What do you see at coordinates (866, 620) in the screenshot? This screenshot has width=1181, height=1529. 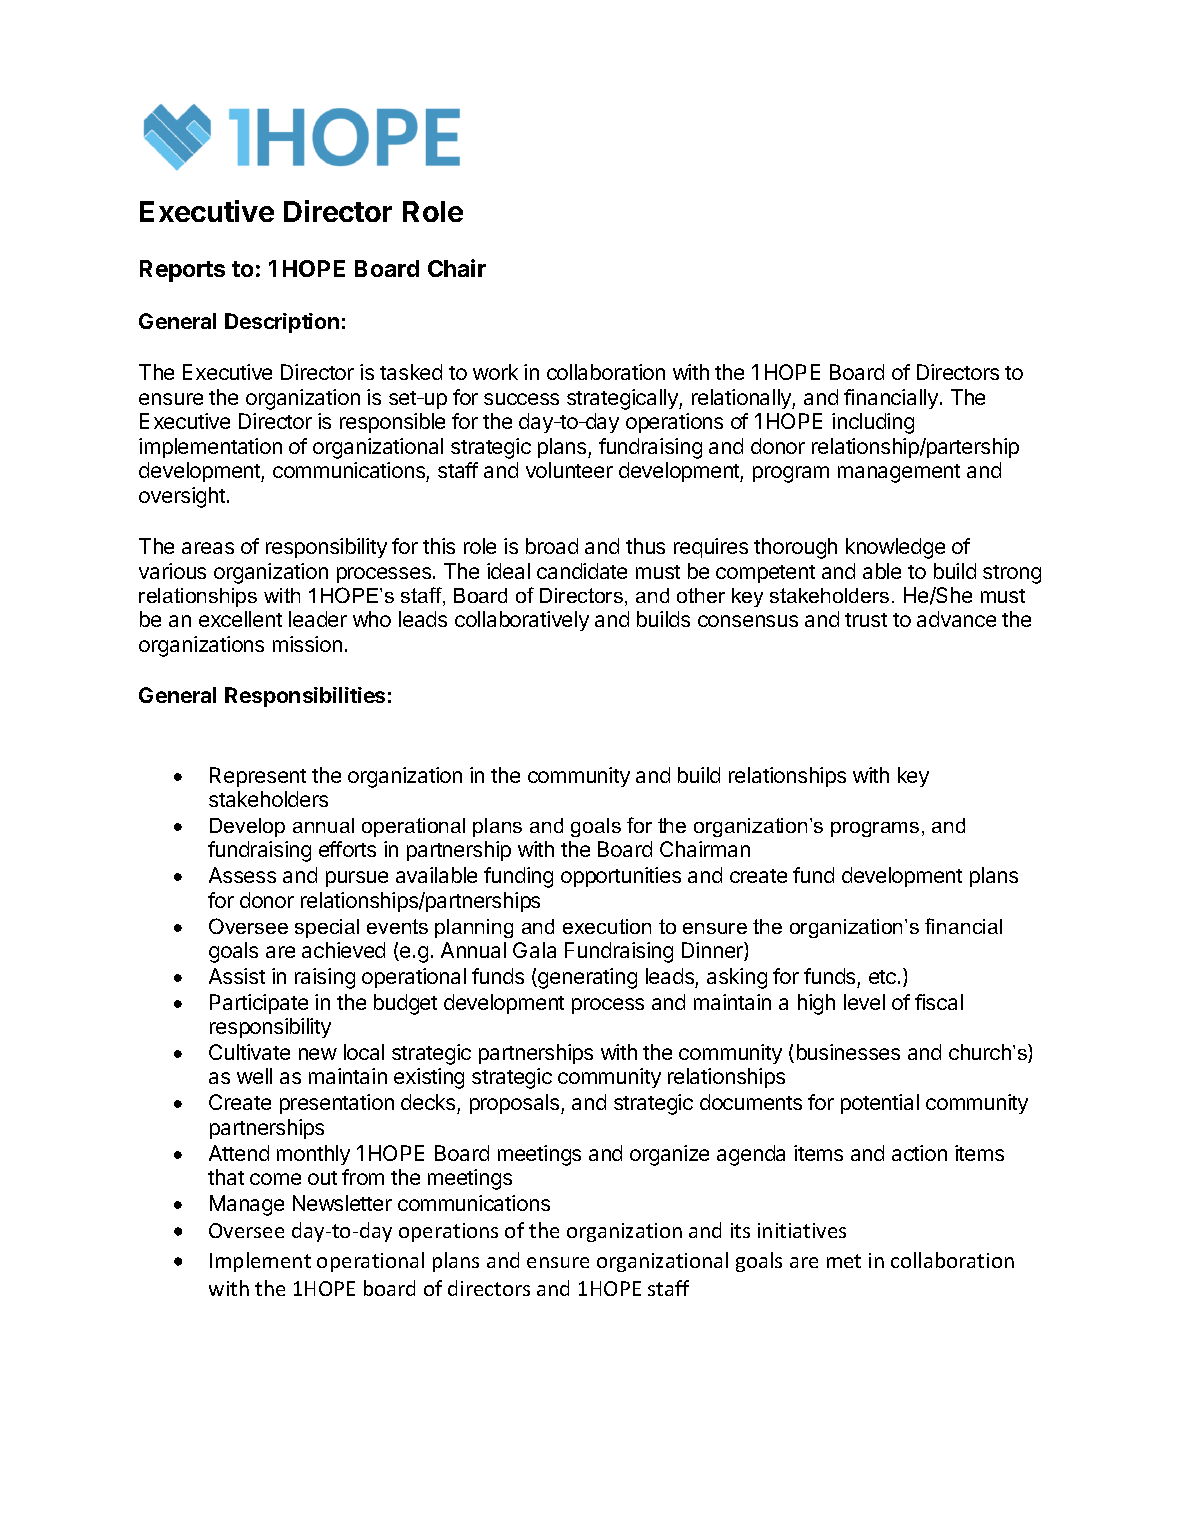 I see `trust` at bounding box center [866, 620].
